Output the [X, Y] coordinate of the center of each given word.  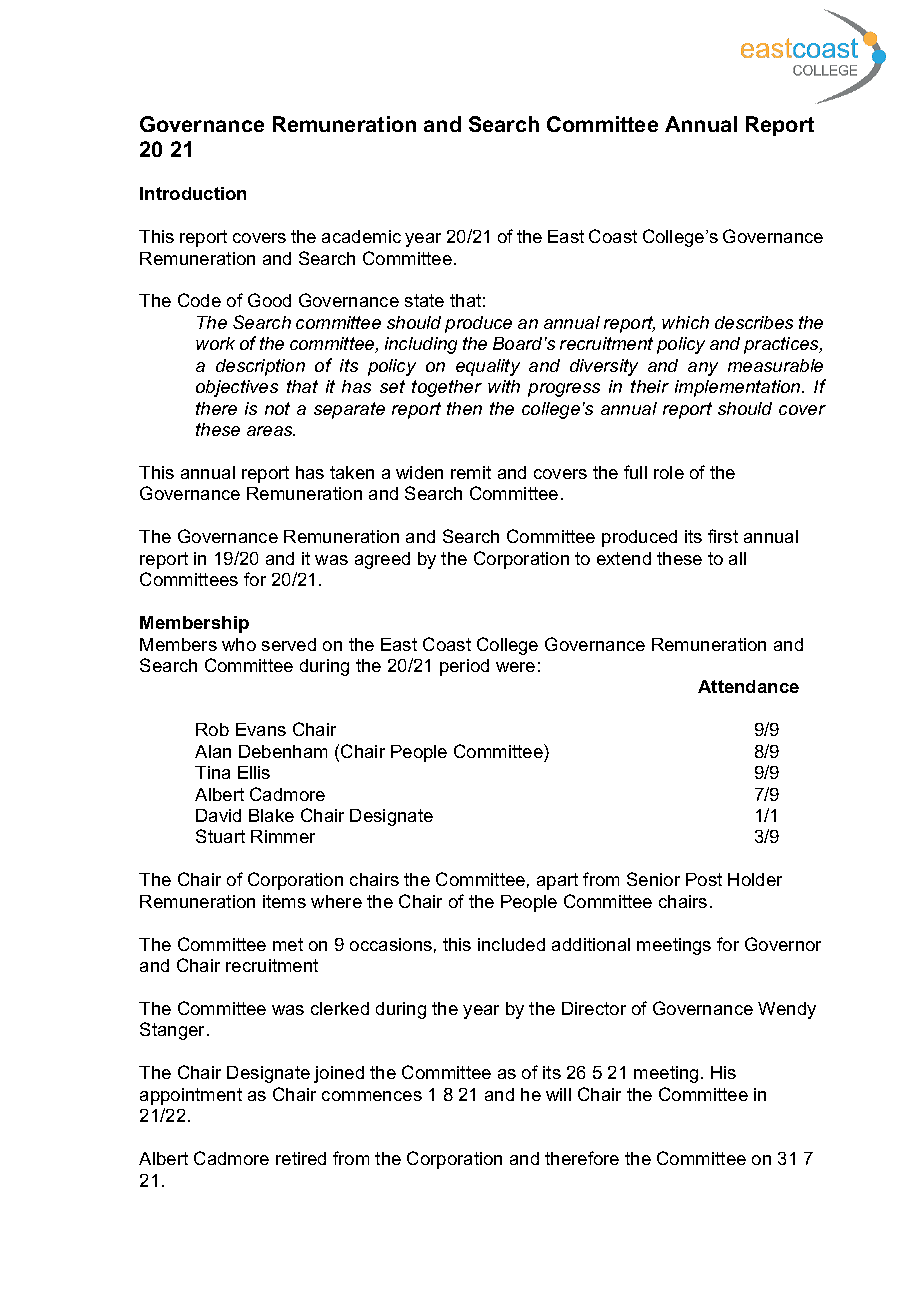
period [464, 667]
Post [704, 879]
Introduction [193, 193]
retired [301, 1158]
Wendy [787, 1010]
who [239, 644]
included [511, 944]
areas [271, 431]
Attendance [748, 686]
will [558, 1094]
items [284, 901]
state [424, 300]
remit [471, 472]
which [685, 322]
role [669, 472]
